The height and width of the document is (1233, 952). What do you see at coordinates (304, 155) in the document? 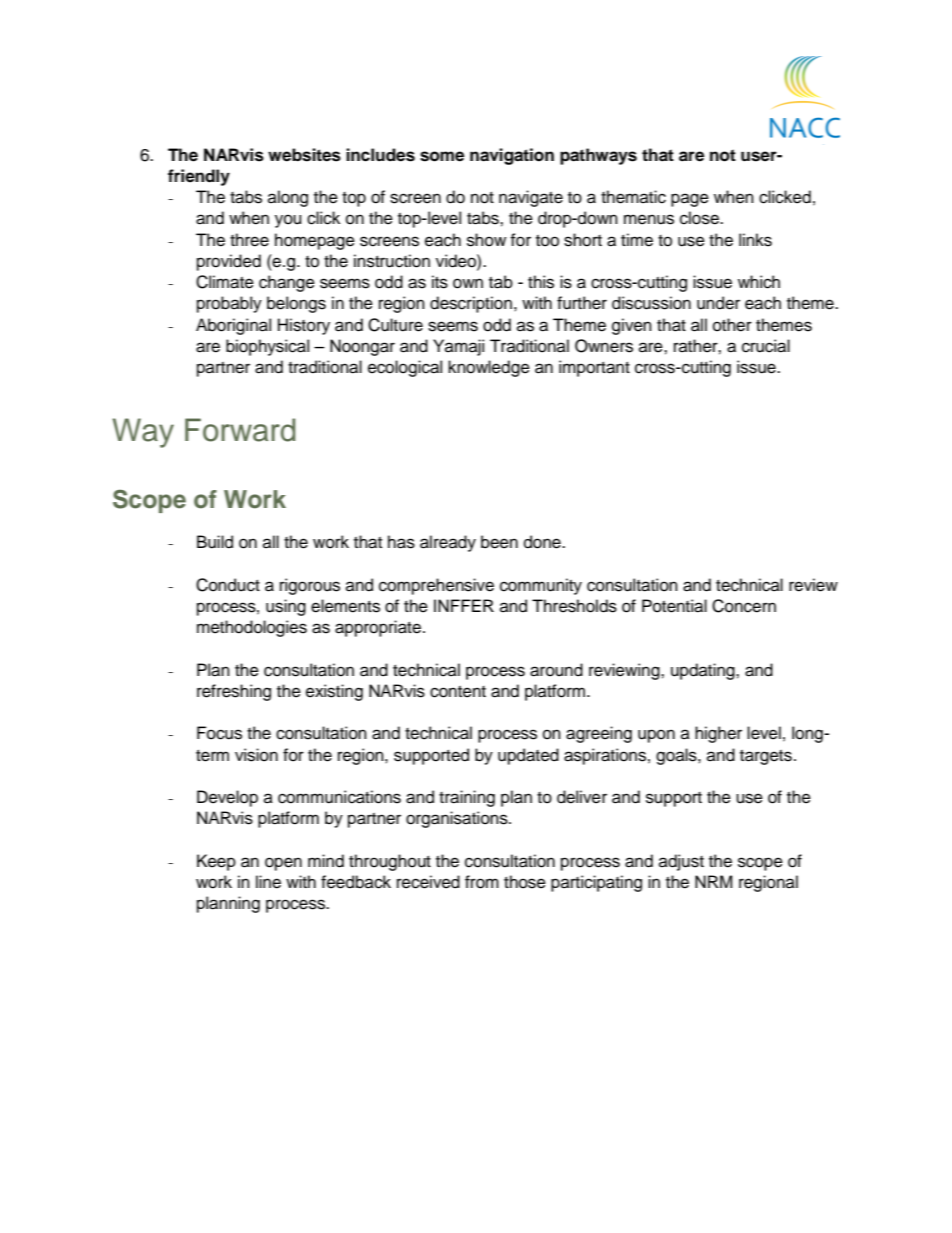
I see `websites` at bounding box center [304, 155].
